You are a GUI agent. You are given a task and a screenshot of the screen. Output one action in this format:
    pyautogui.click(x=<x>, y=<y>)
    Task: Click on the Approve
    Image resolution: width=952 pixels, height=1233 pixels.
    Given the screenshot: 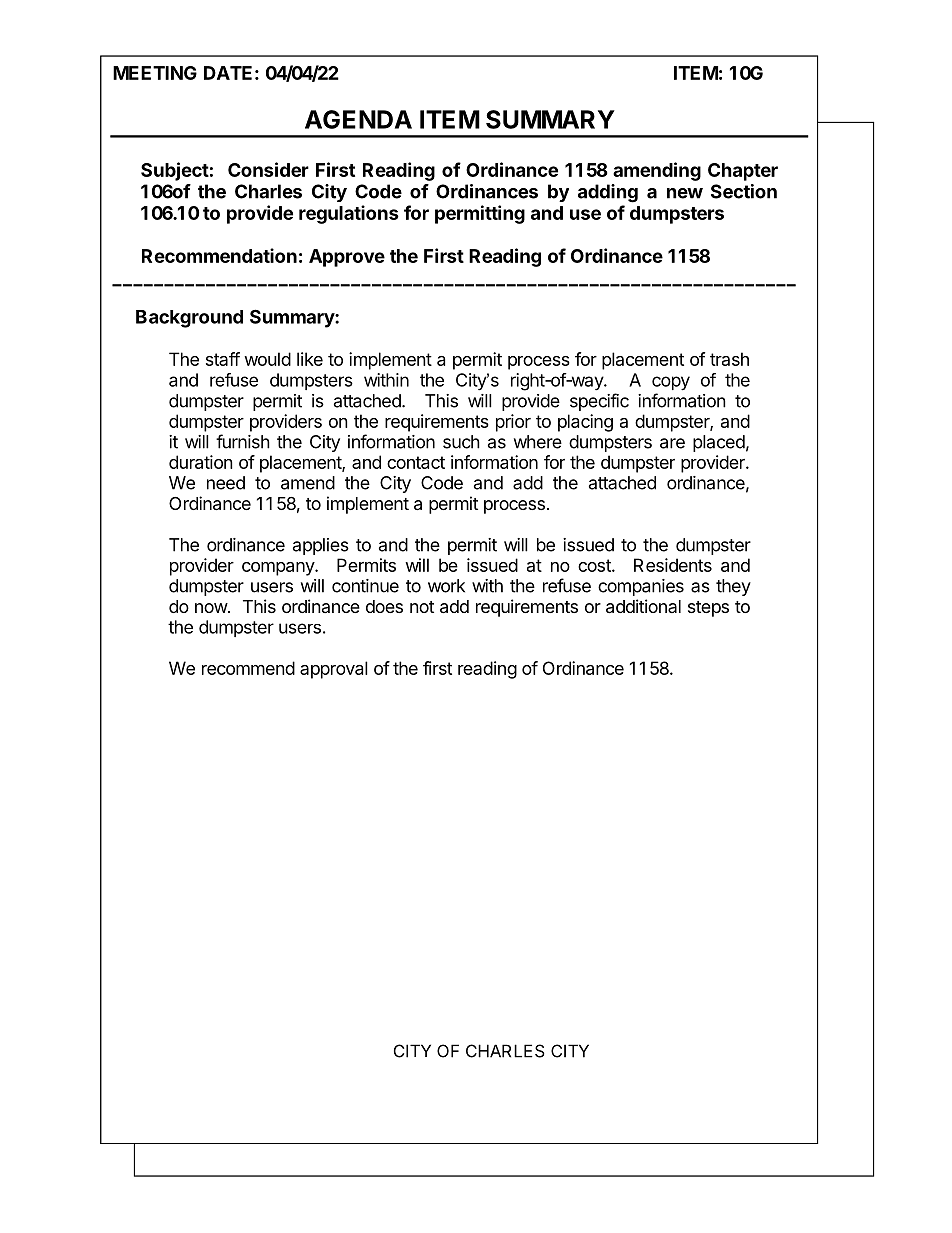 What is the action you would take?
    pyautogui.click(x=347, y=258)
